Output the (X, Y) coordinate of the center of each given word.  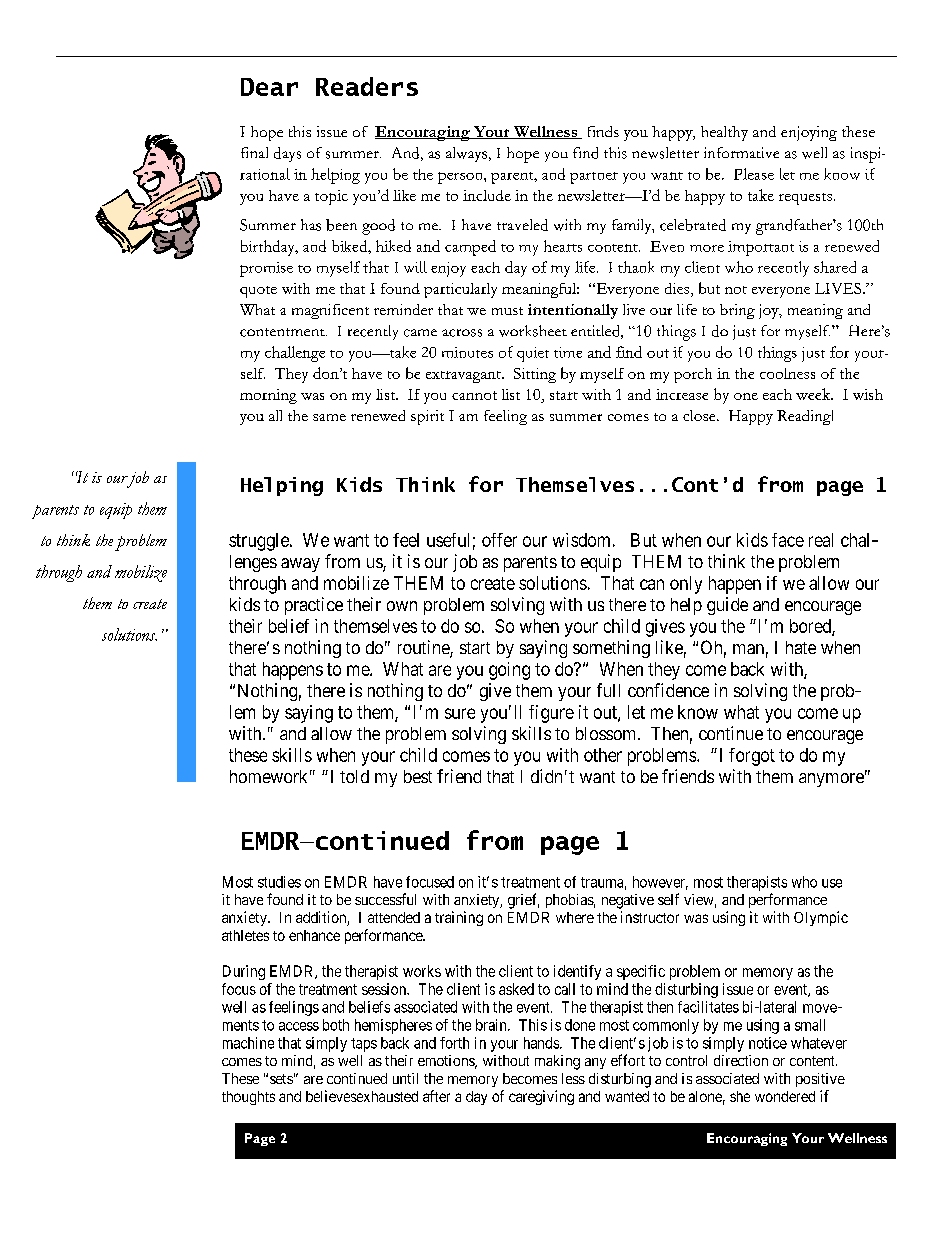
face (788, 540)
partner (594, 178)
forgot (752, 757)
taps (364, 1045)
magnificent (330, 311)
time (568, 352)
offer (499, 540)
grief (523, 901)
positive (820, 1080)
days (287, 154)
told (354, 776)
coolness (787, 373)
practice (314, 606)
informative (741, 152)
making (557, 1062)
